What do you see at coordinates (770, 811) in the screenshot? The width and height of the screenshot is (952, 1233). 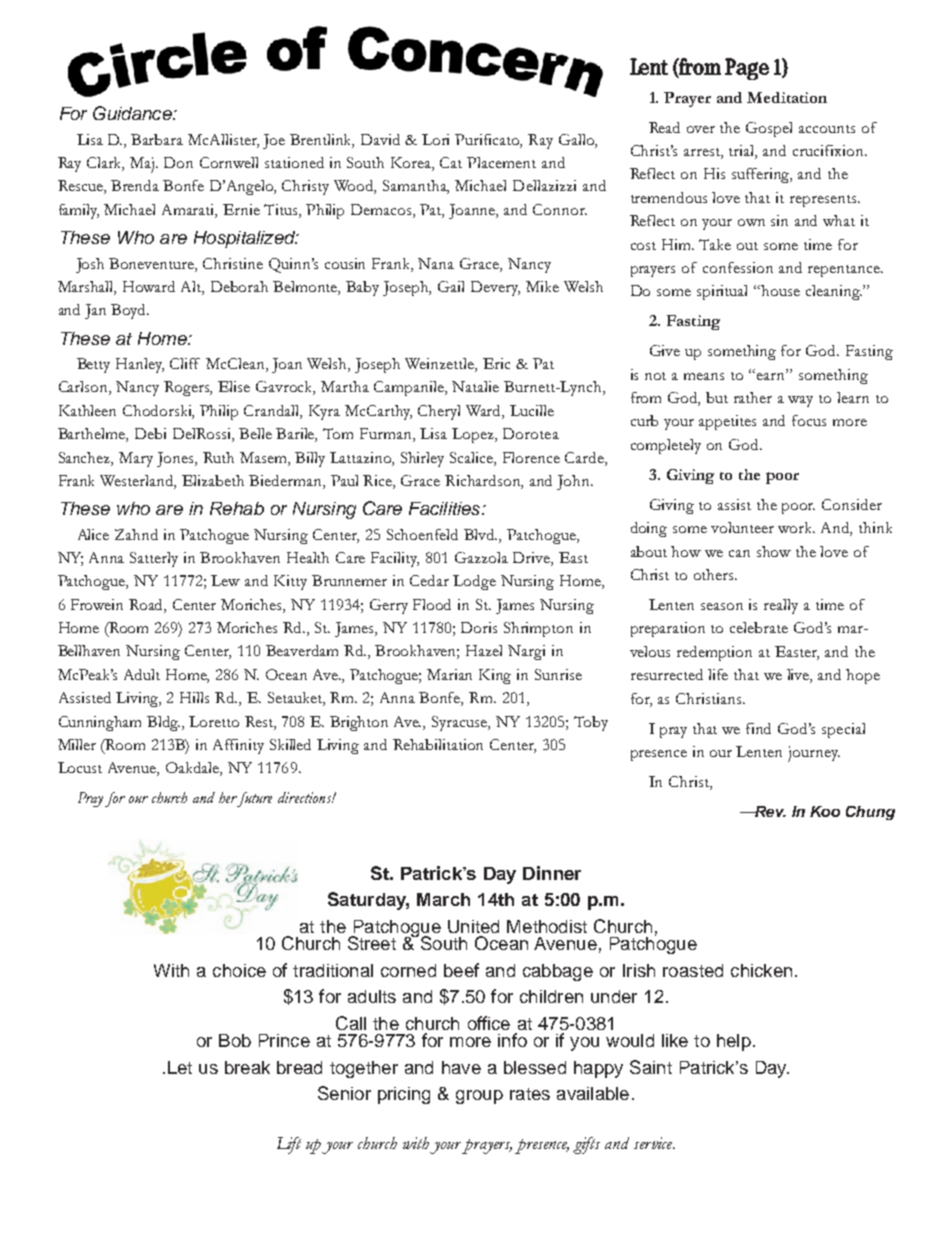 I see `Rev` at bounding box center [770, 811].
